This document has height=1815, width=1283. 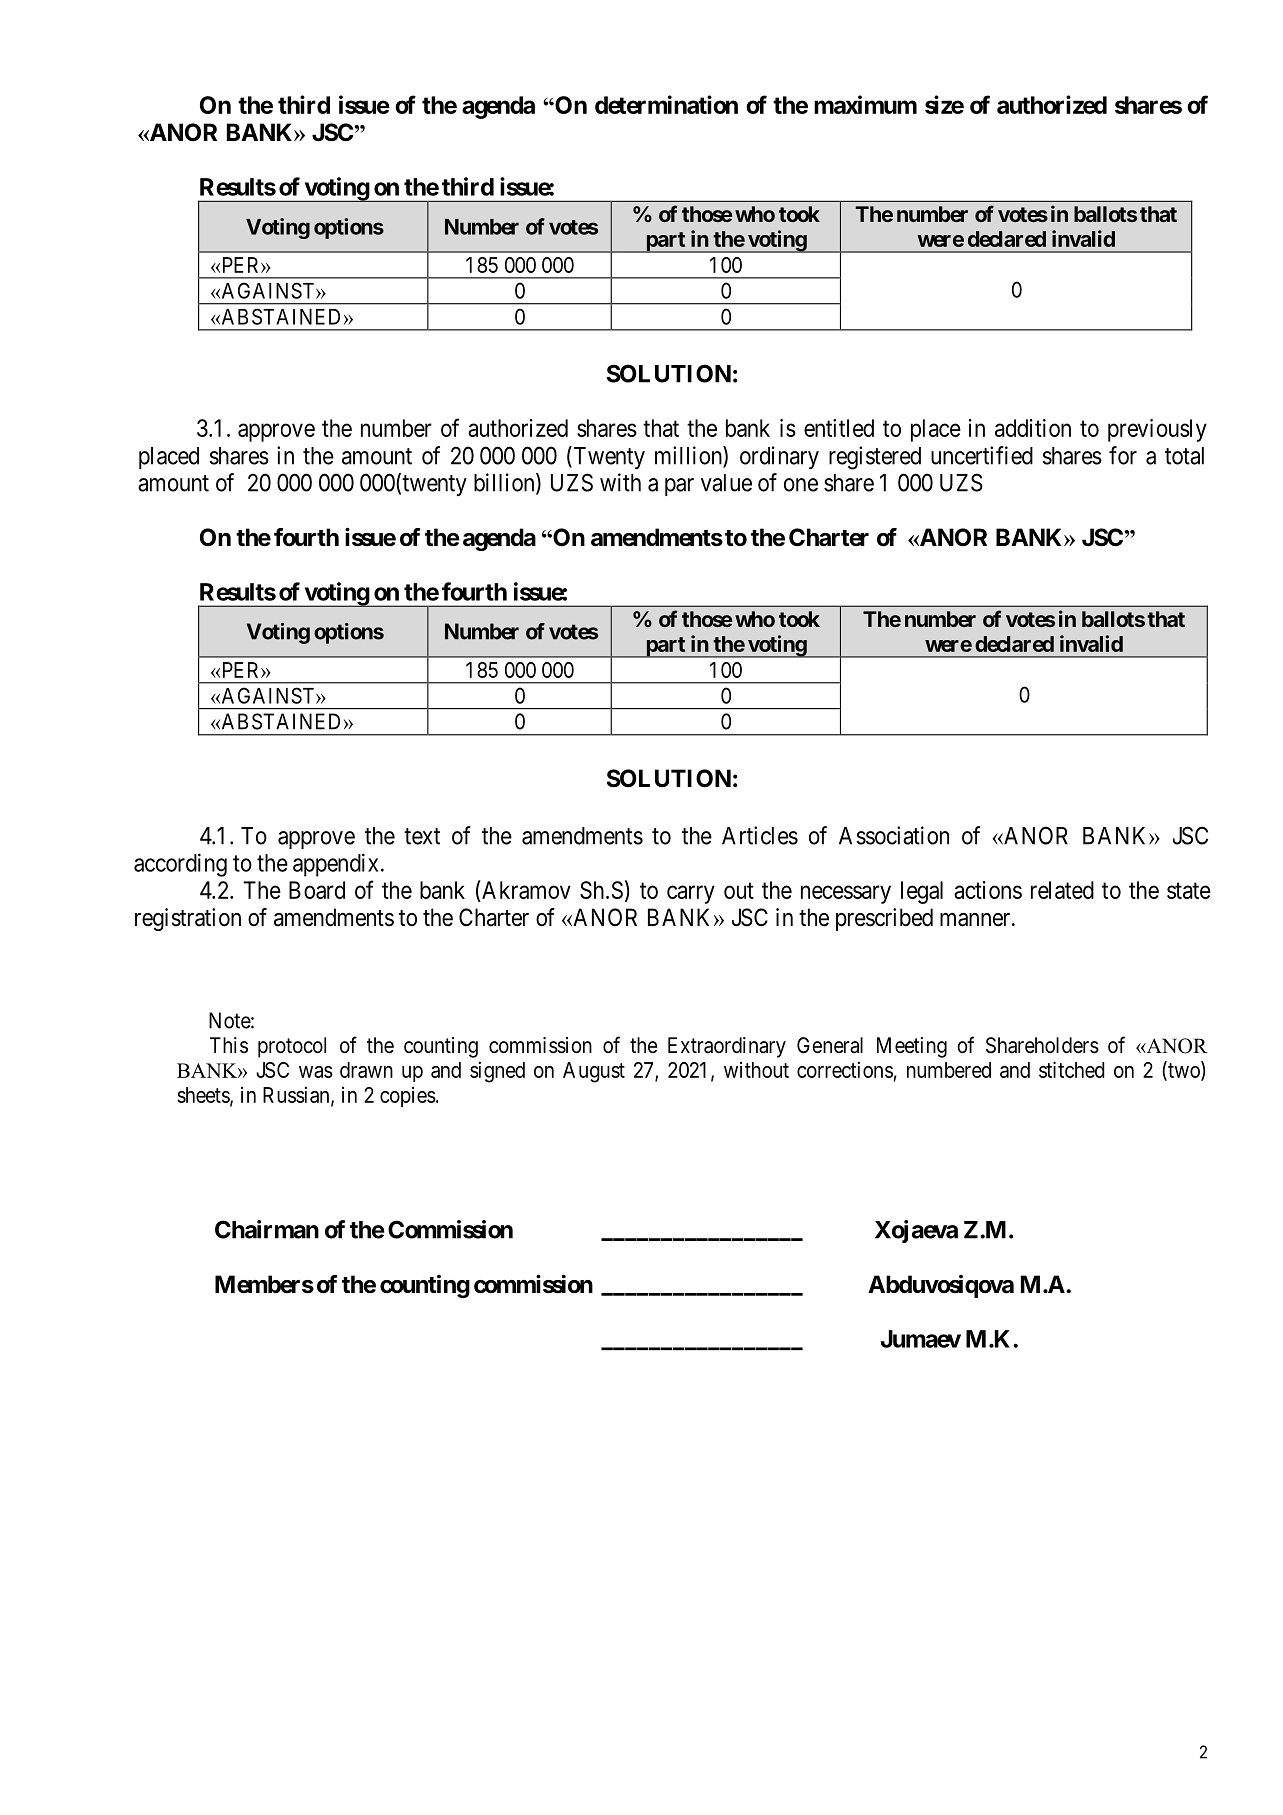 What do you see at coordinates (1123, 455) in the document?
I see `for` at bounding box center [1123, 455].
